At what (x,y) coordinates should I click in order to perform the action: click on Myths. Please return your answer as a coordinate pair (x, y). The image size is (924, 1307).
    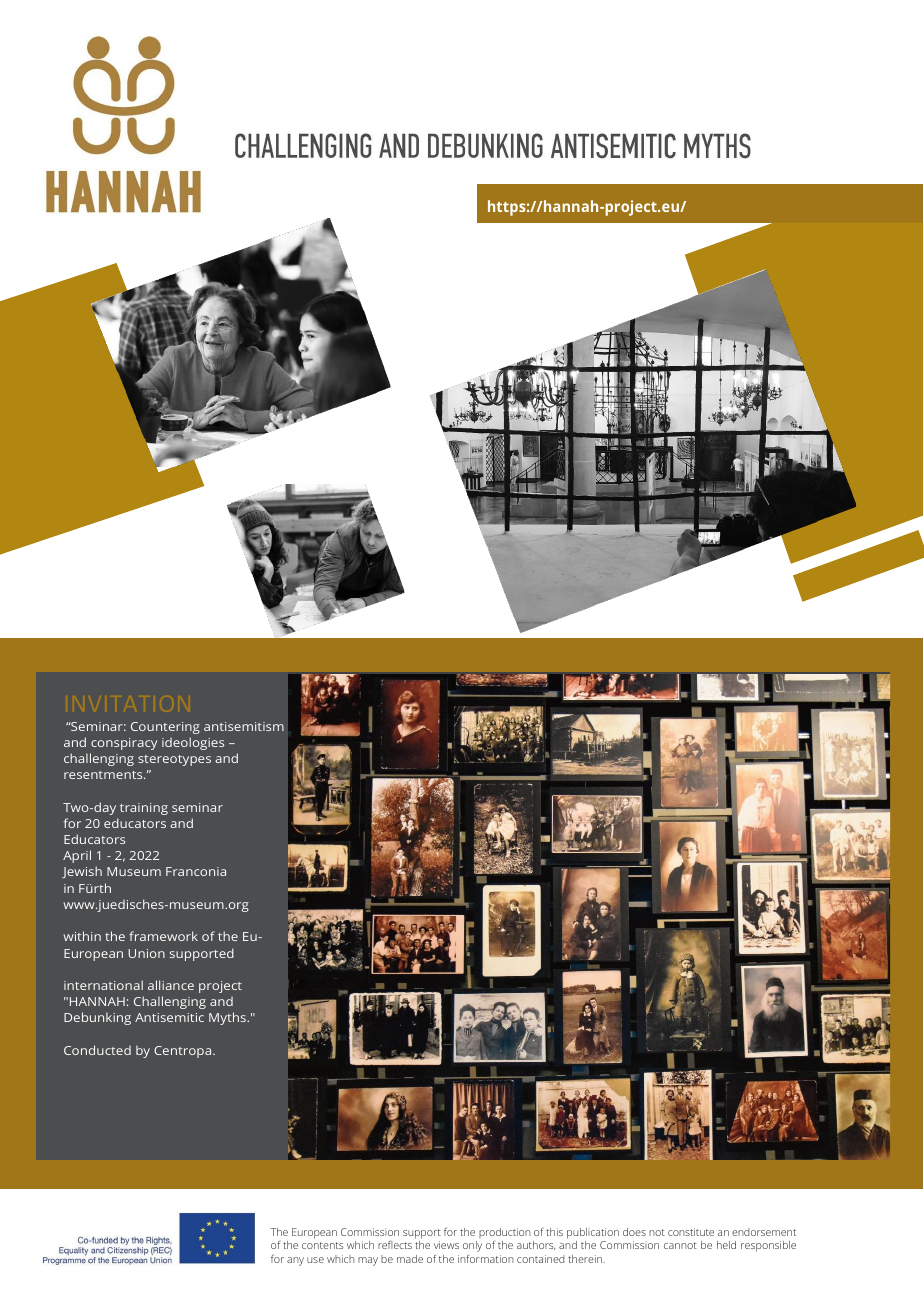
    Looking at the image, I should click on (228, 1018).
